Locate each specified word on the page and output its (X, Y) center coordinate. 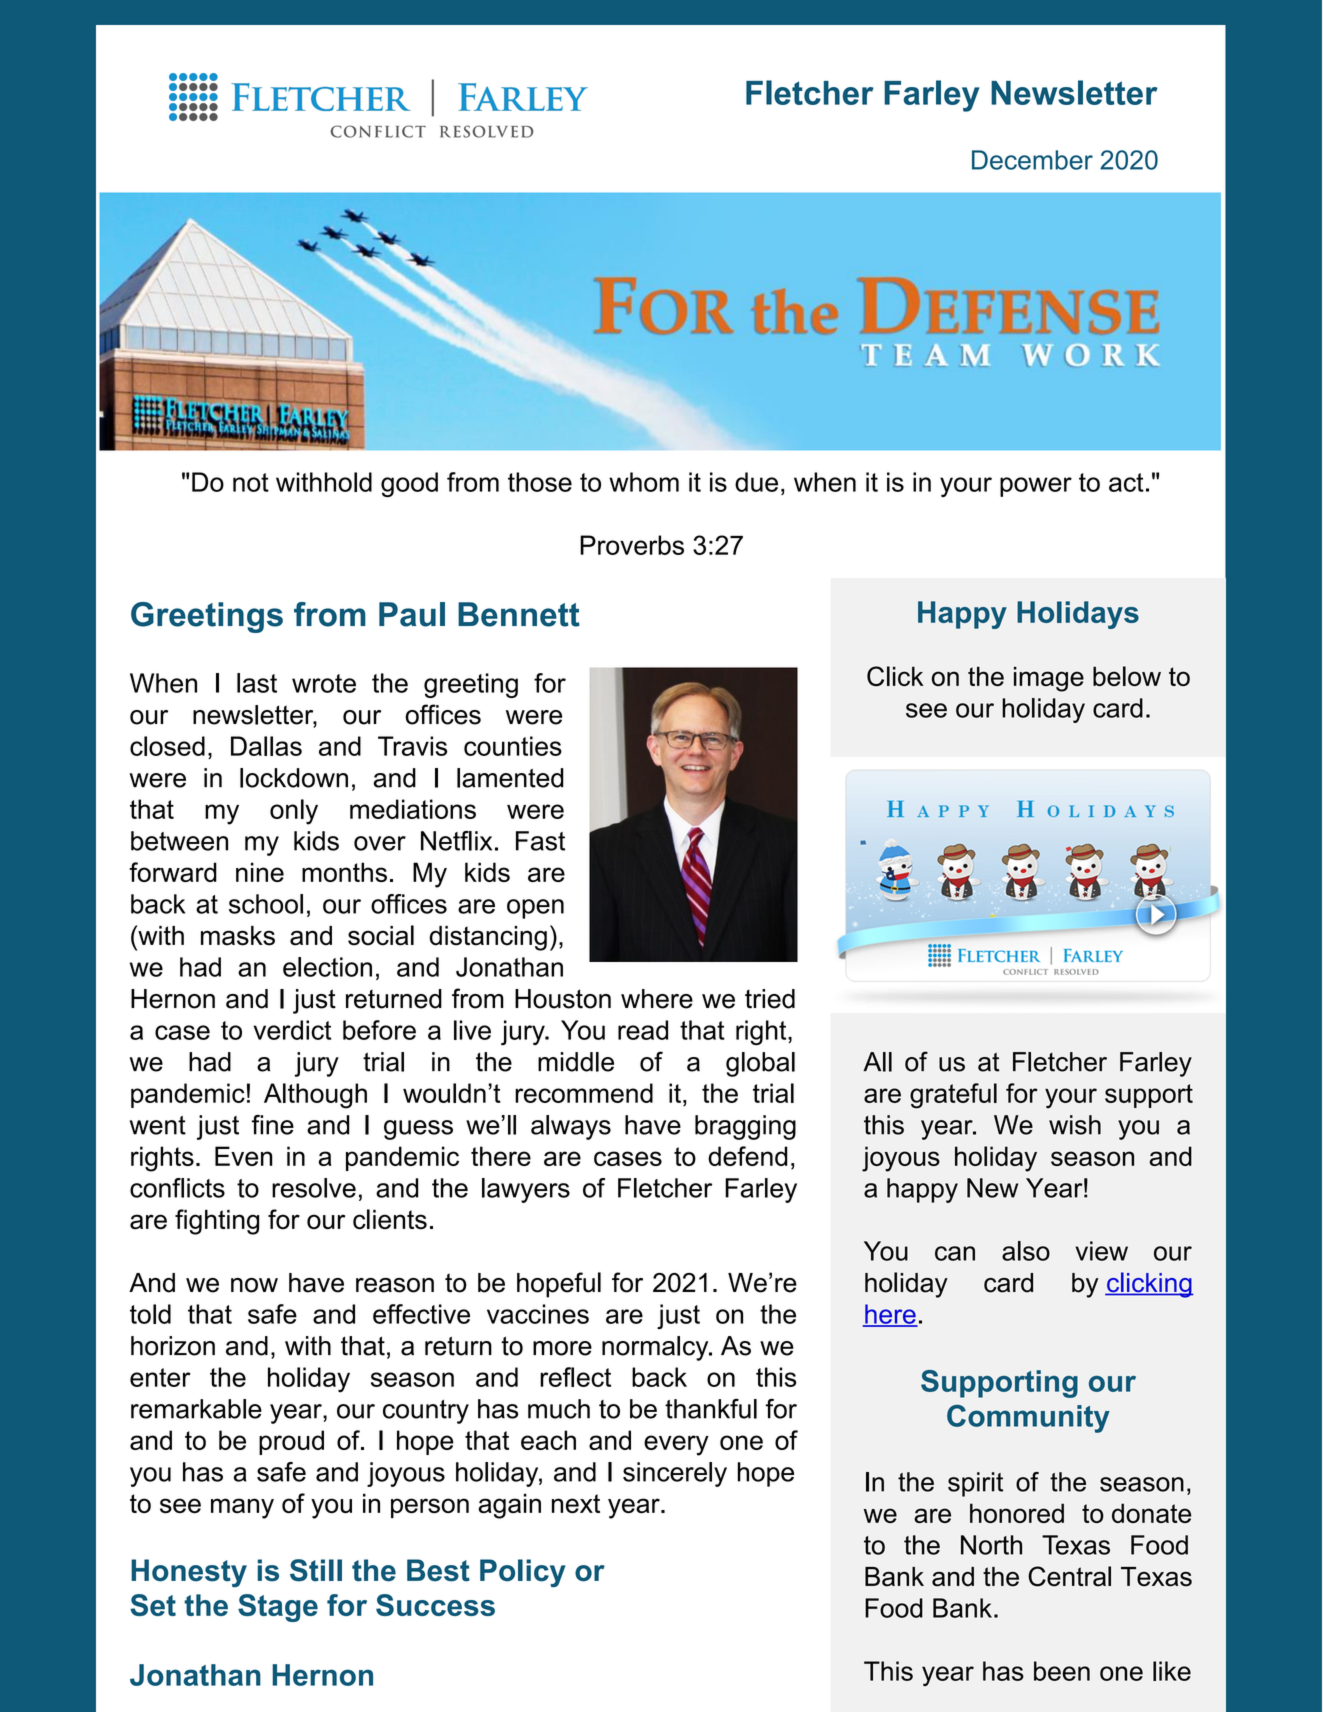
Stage (278, 1608)
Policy (523, 1573)
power (1036, 487)
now (254, 1285)
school (266, 904)
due (756, 482)
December (1032, 160)
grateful (953, 1096)
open (535, 909)
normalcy (656, 1348)
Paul (412, 614)
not (251, 482)
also (1026, 1251)
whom (644, 482)
